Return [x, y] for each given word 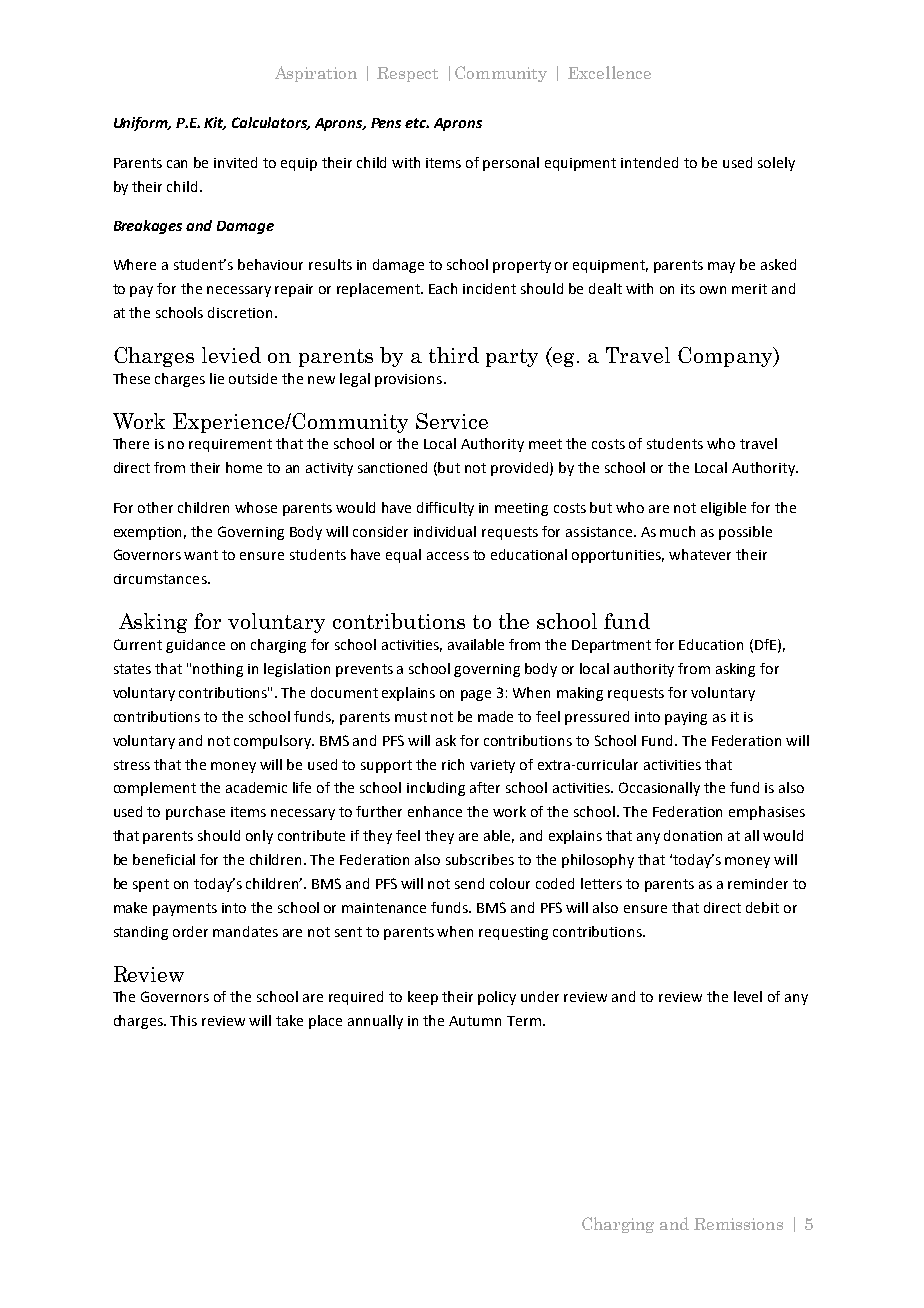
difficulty [445, 509]
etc [417, 123]
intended [649, 162]
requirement [230, 445]
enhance [435, 811]
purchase [195, 813]
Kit [215, 123]
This [183, 1020]
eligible [723, 509]
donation [693, 835]
